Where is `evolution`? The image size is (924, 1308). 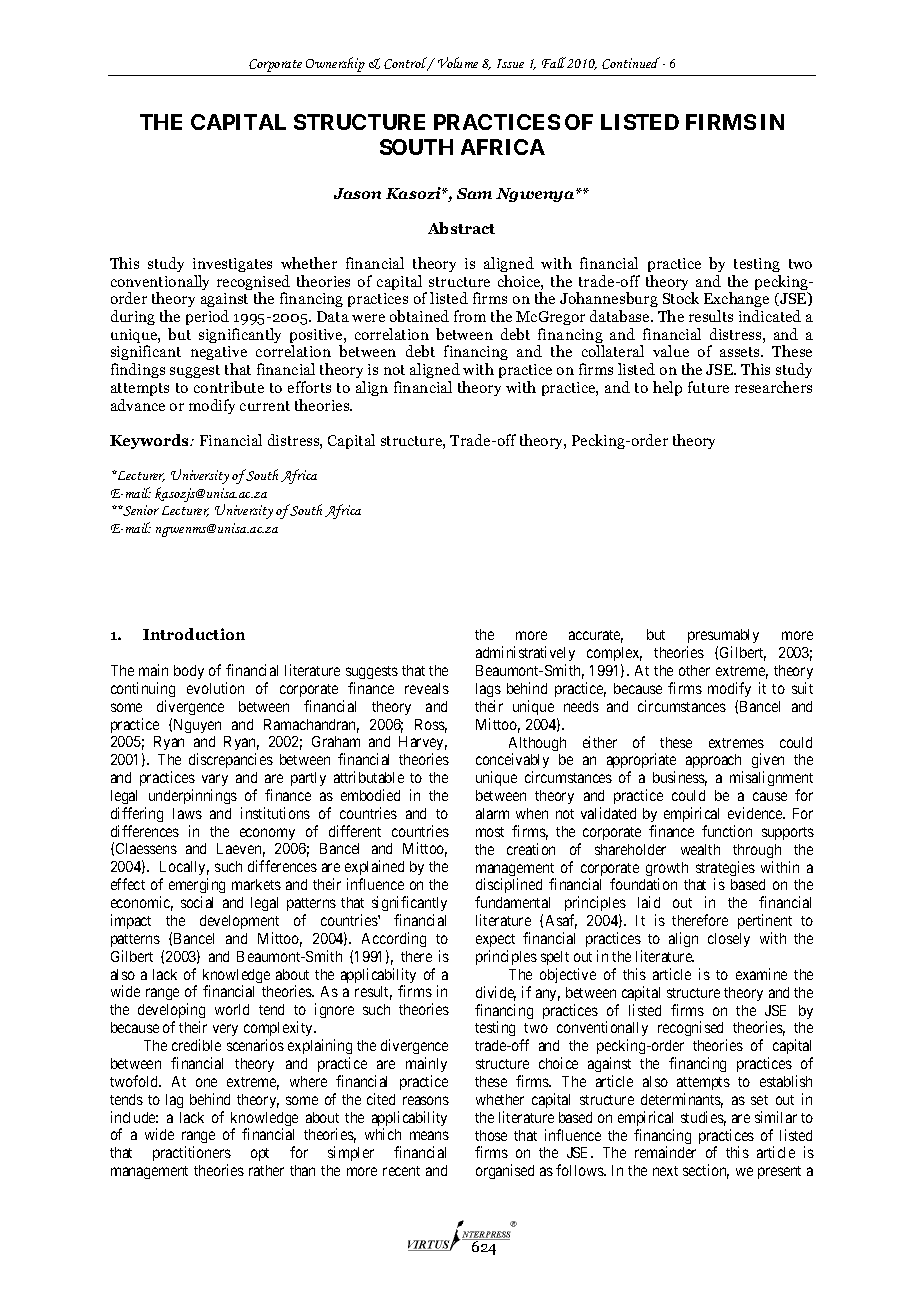 evolution is located at coordinates (215, 688).
